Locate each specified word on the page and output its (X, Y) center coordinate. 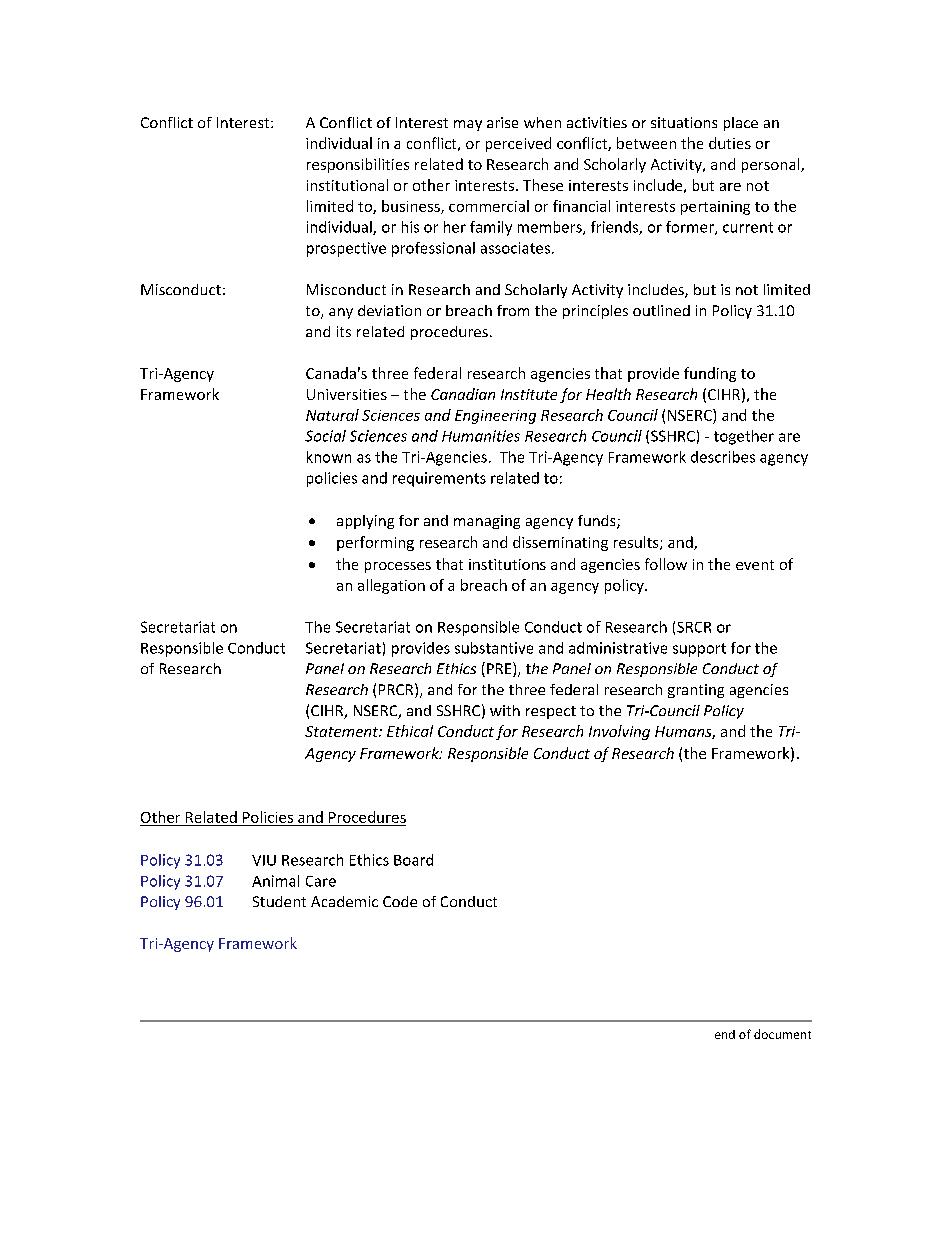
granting (696, 691)
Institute (529, 394)
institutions (507, 564)
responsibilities (358, 165)
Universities (347, 394)
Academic (344, 901)
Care (321, 881)
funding (710, 374)
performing (375, 543)
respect (551, 712)
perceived (518, 144)
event (755, 565)
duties (730, 143)
